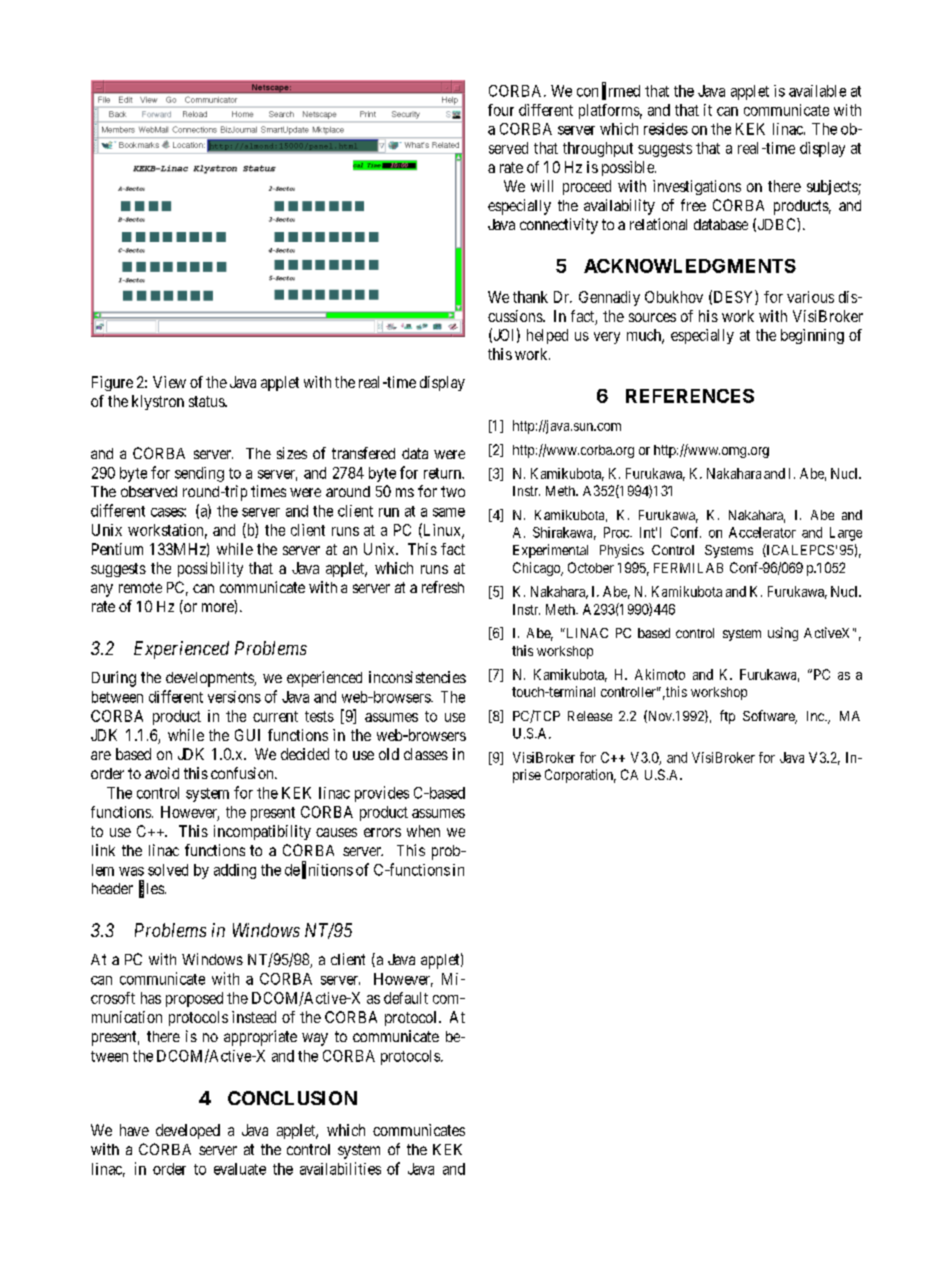  Describe the element at coordinates (817, 91) in the screenshot. I see `available` at that location.
